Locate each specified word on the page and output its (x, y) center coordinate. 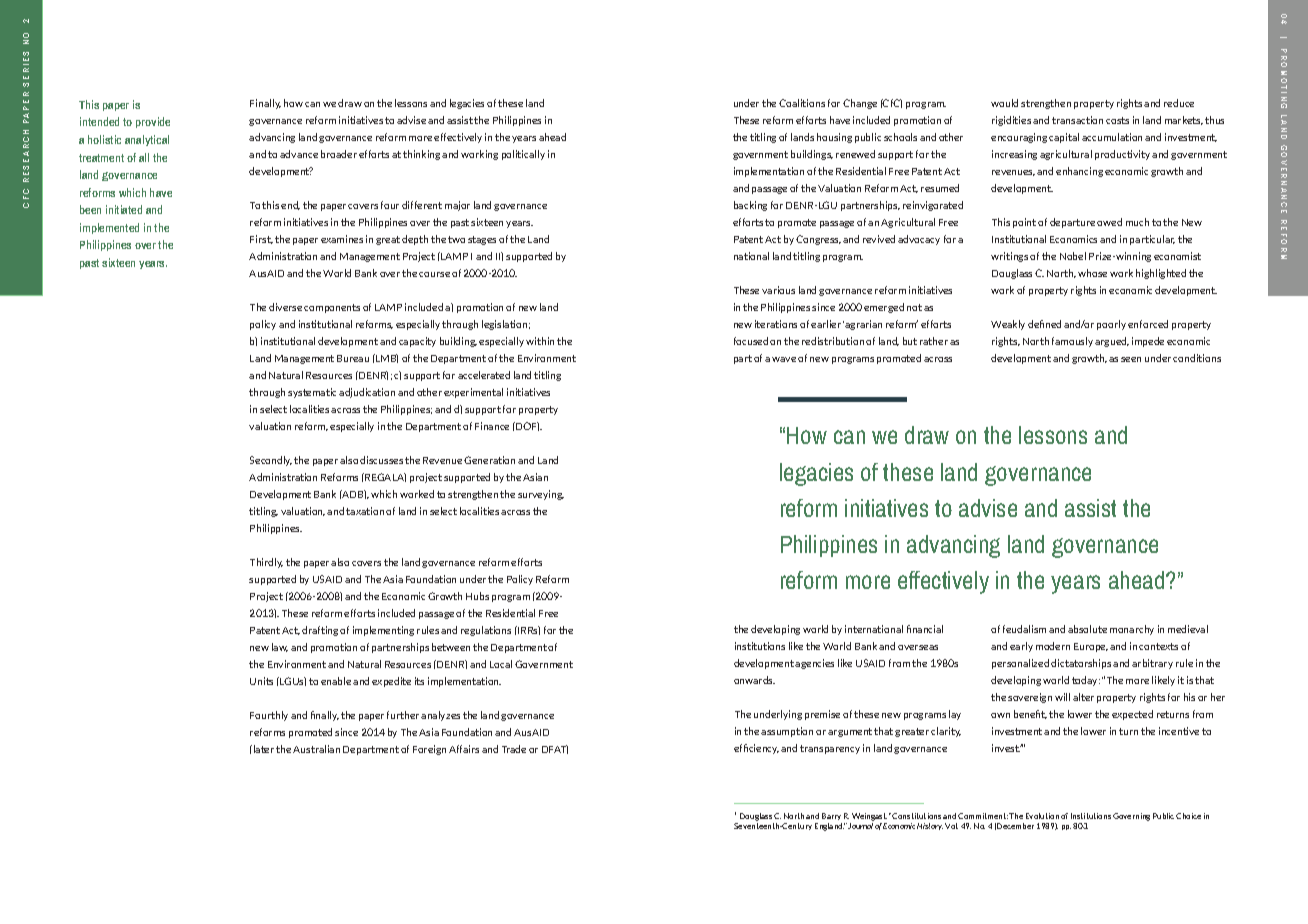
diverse (285, 307)
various (778, 290)
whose (1092, 273)
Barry (832, 818)
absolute (1087, 629)
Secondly (271, 461)
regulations (486, 631)
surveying (541, 495)
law (280, 647)
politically (523, 155)
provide (153, 122)
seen (1131, 359)
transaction (1077, 120)
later (264, 749)
